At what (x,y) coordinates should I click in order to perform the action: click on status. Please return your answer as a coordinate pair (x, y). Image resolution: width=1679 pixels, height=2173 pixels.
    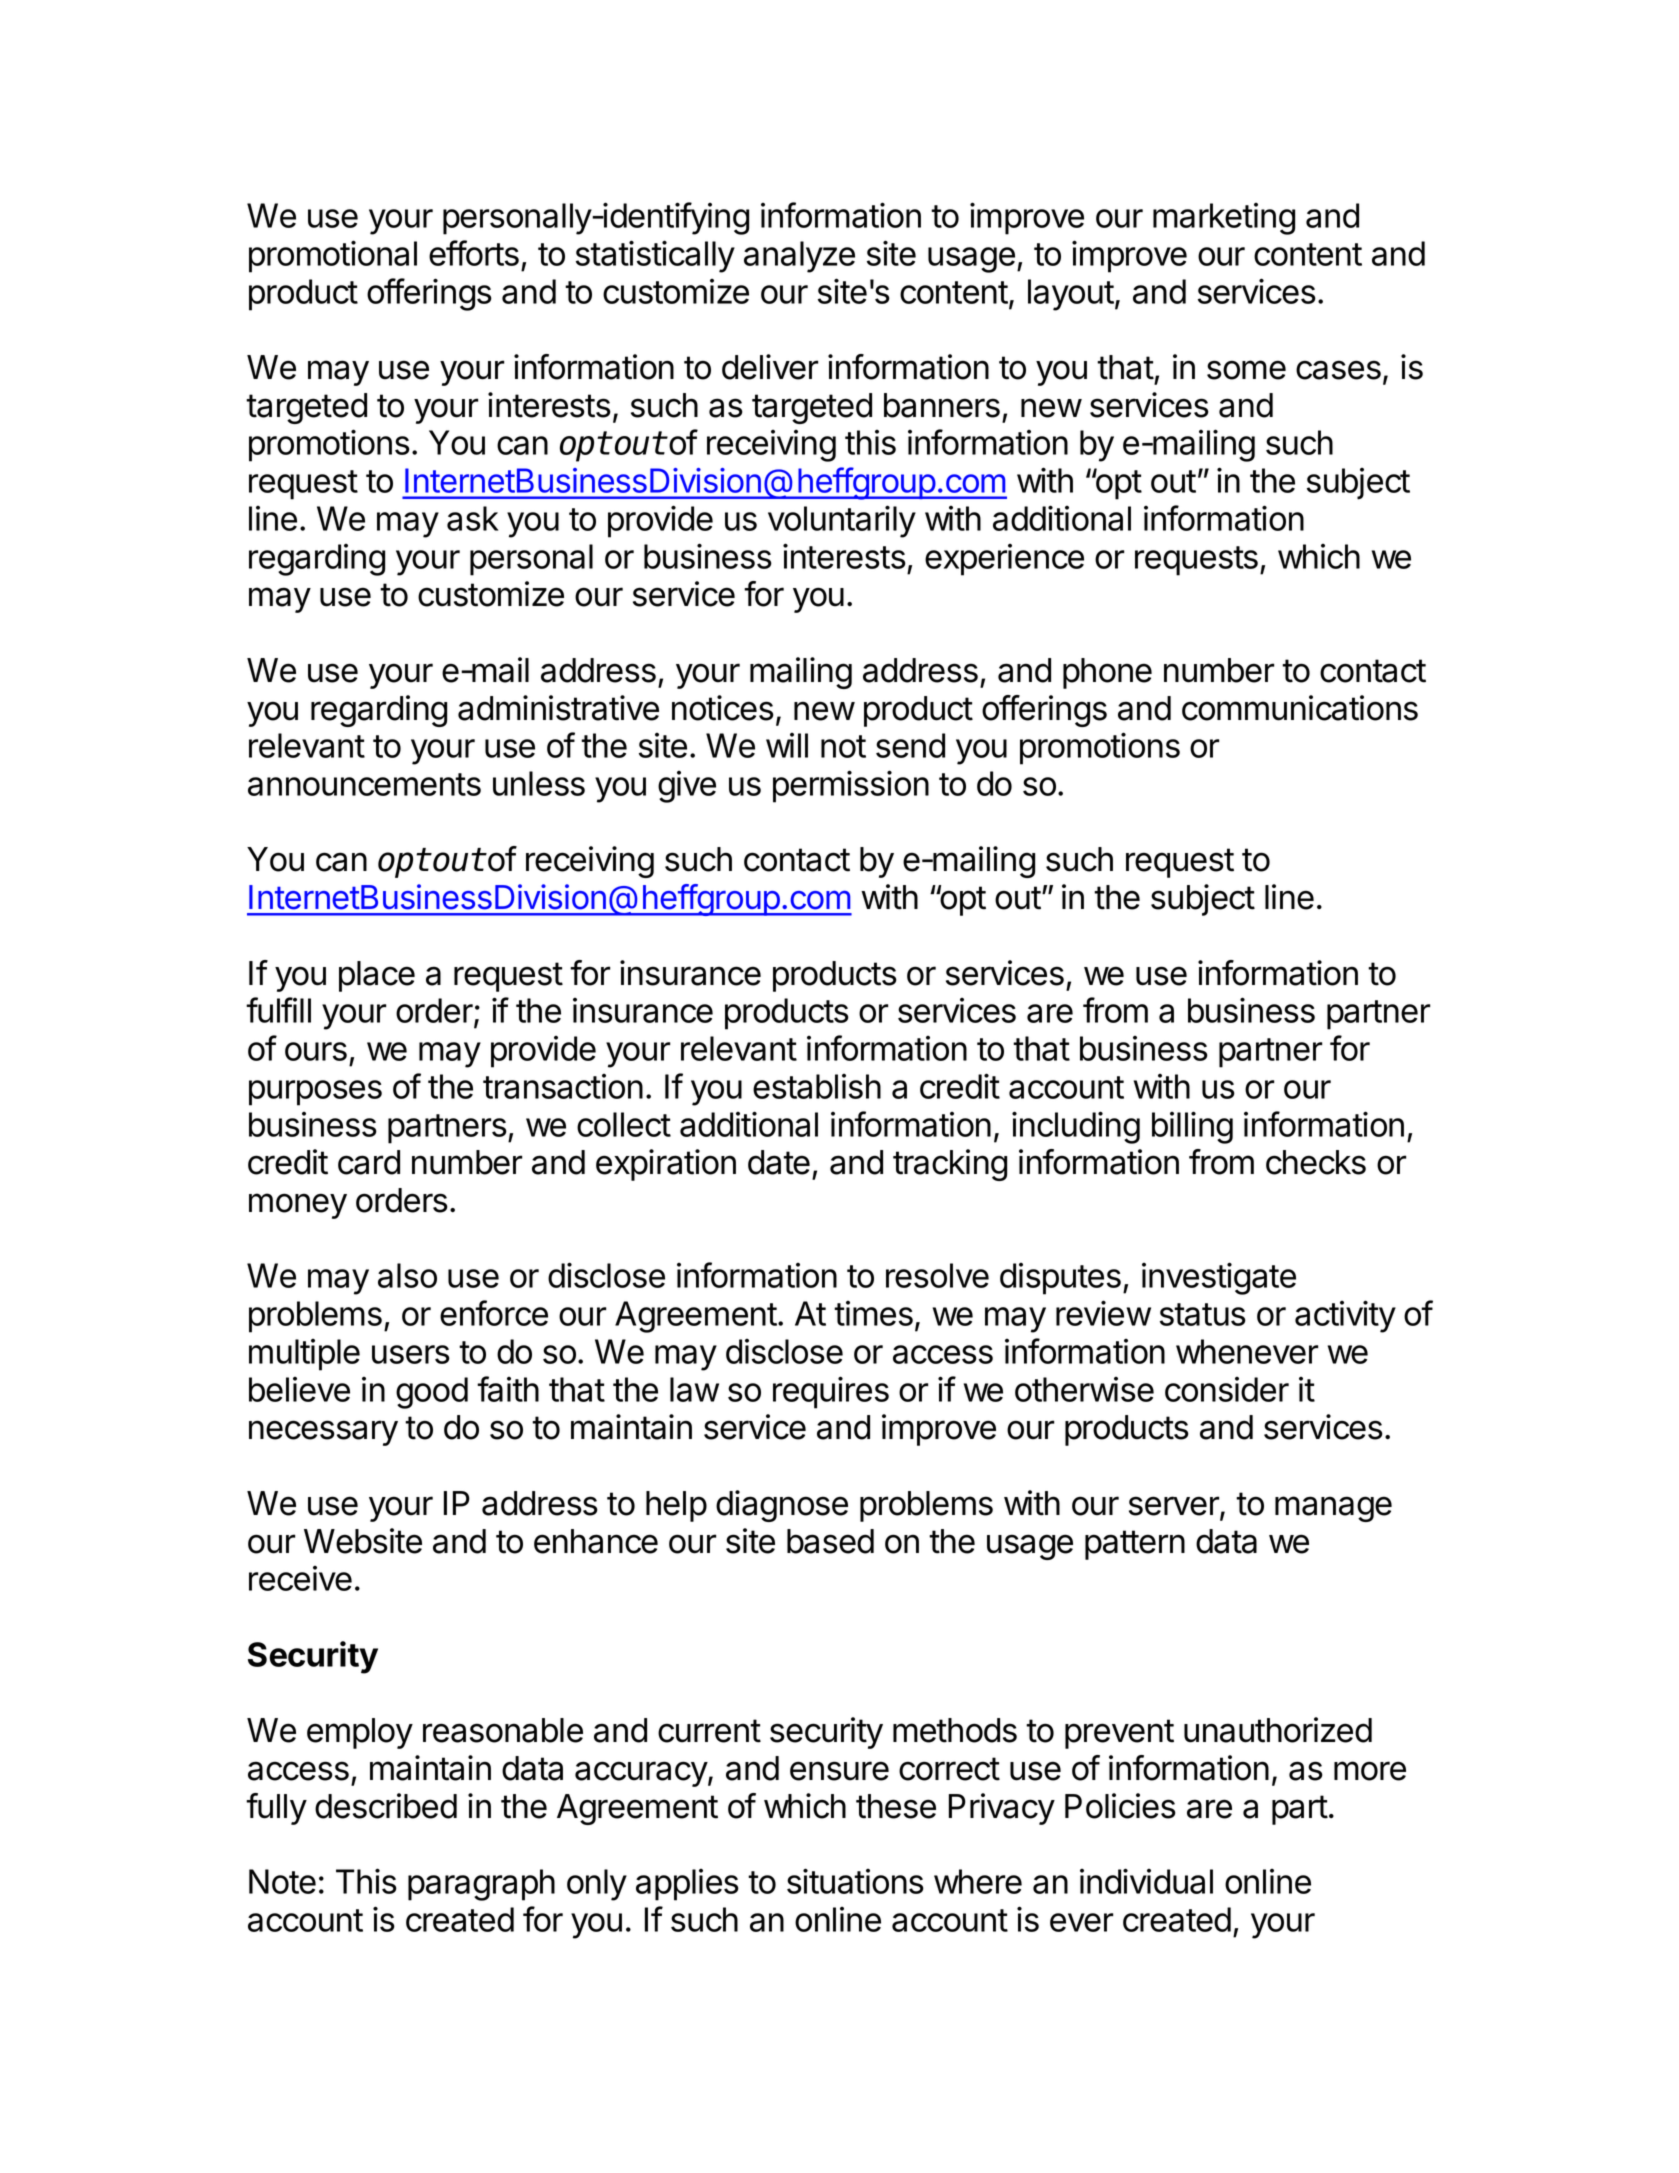
    Looking at the image, I should click on (1203, 1314).
